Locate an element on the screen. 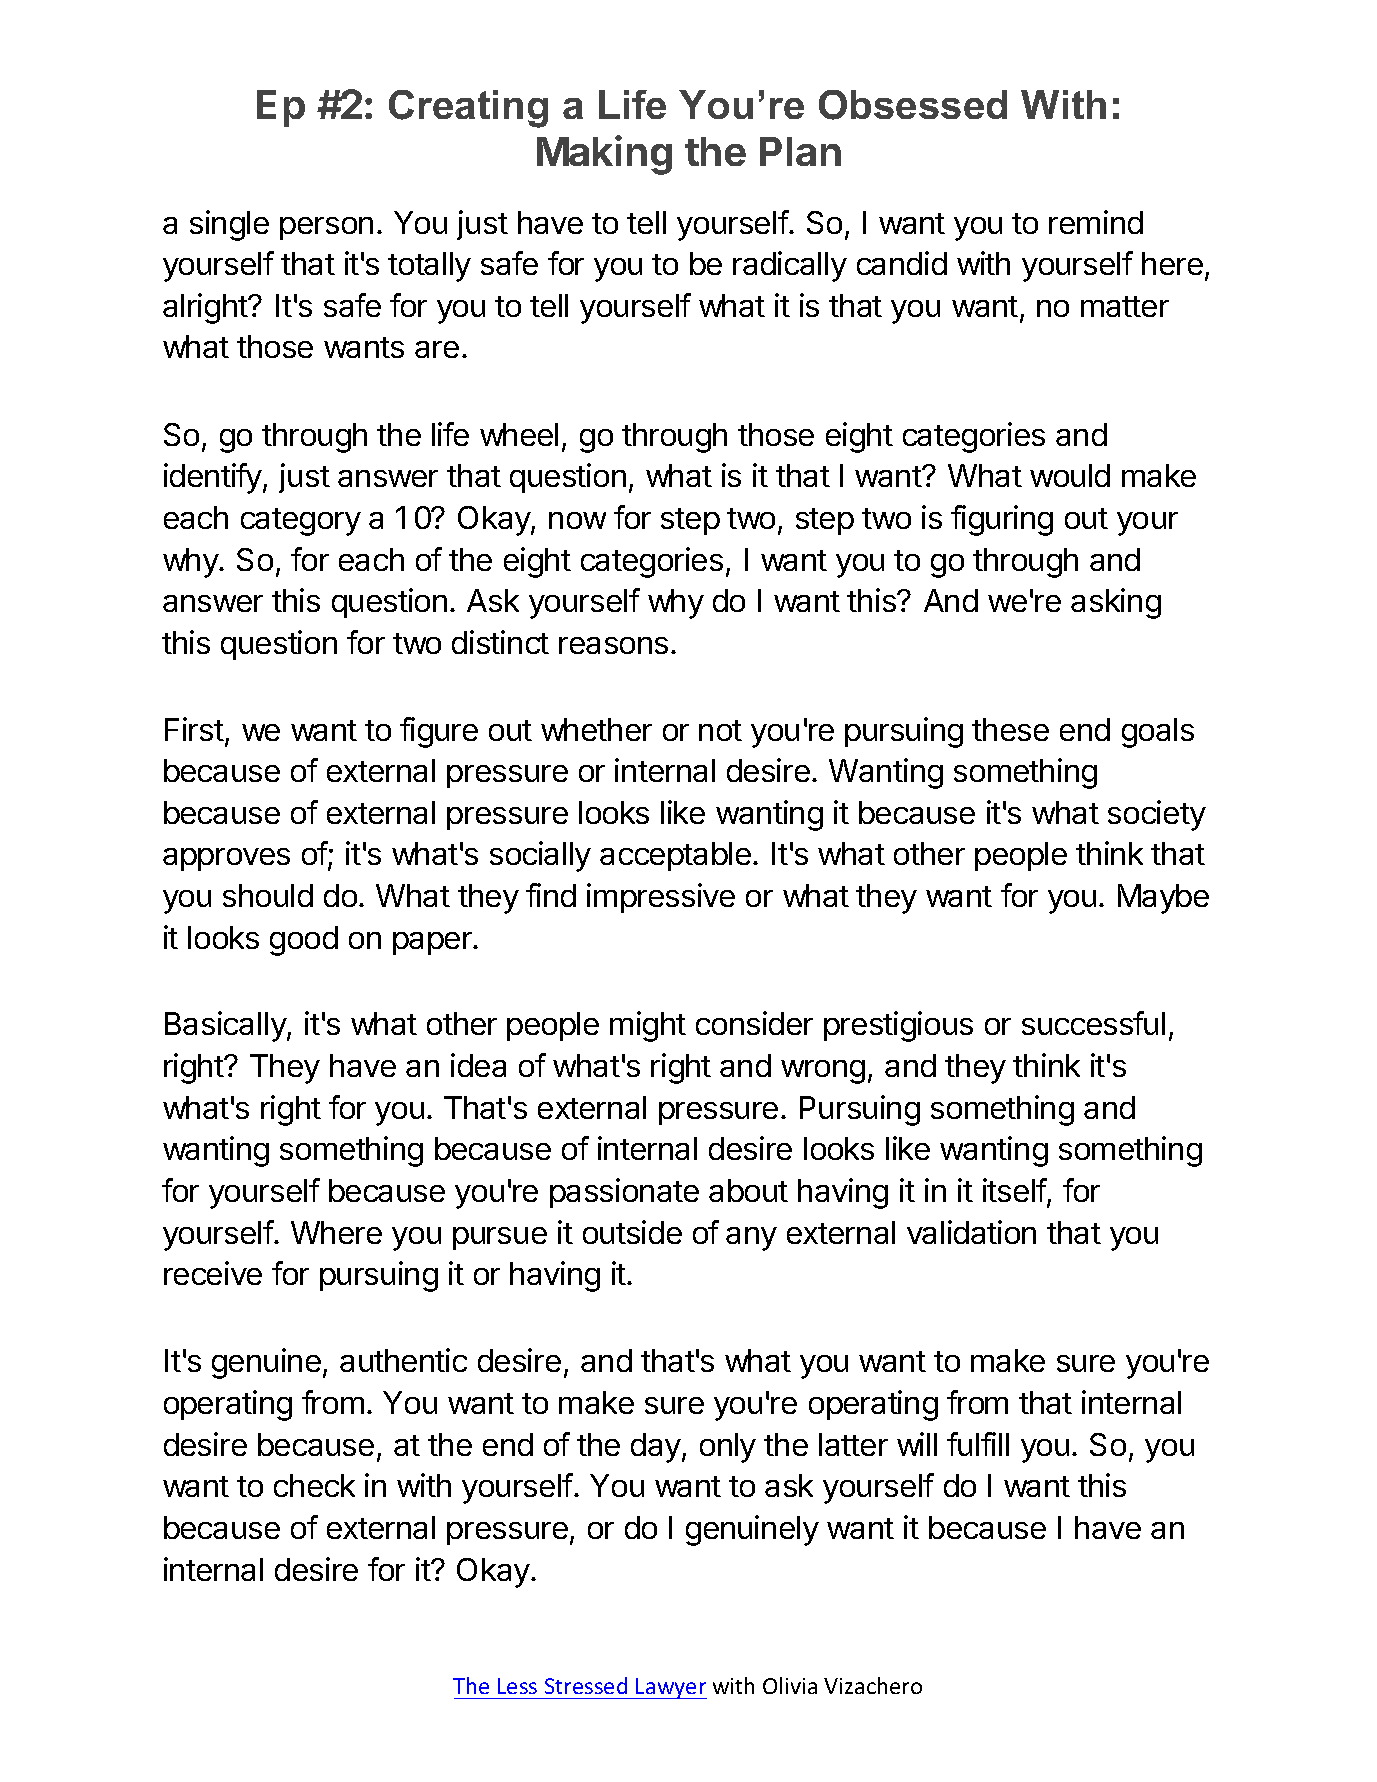 This screenshot has height=1782, width=1377. Basically is located at coordinates (226, 1026).
